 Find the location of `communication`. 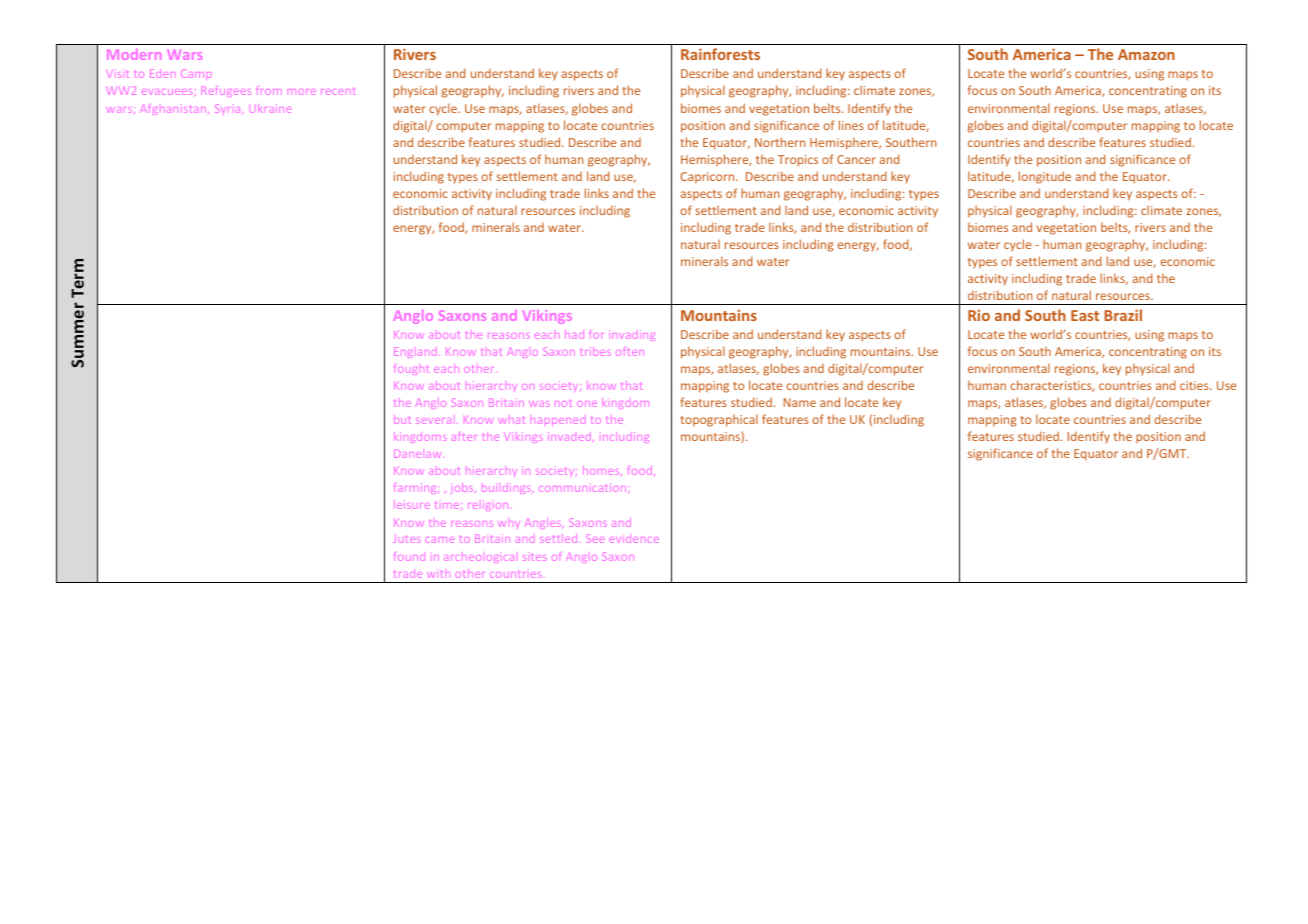

communication is located at coordinates (582, 487).
